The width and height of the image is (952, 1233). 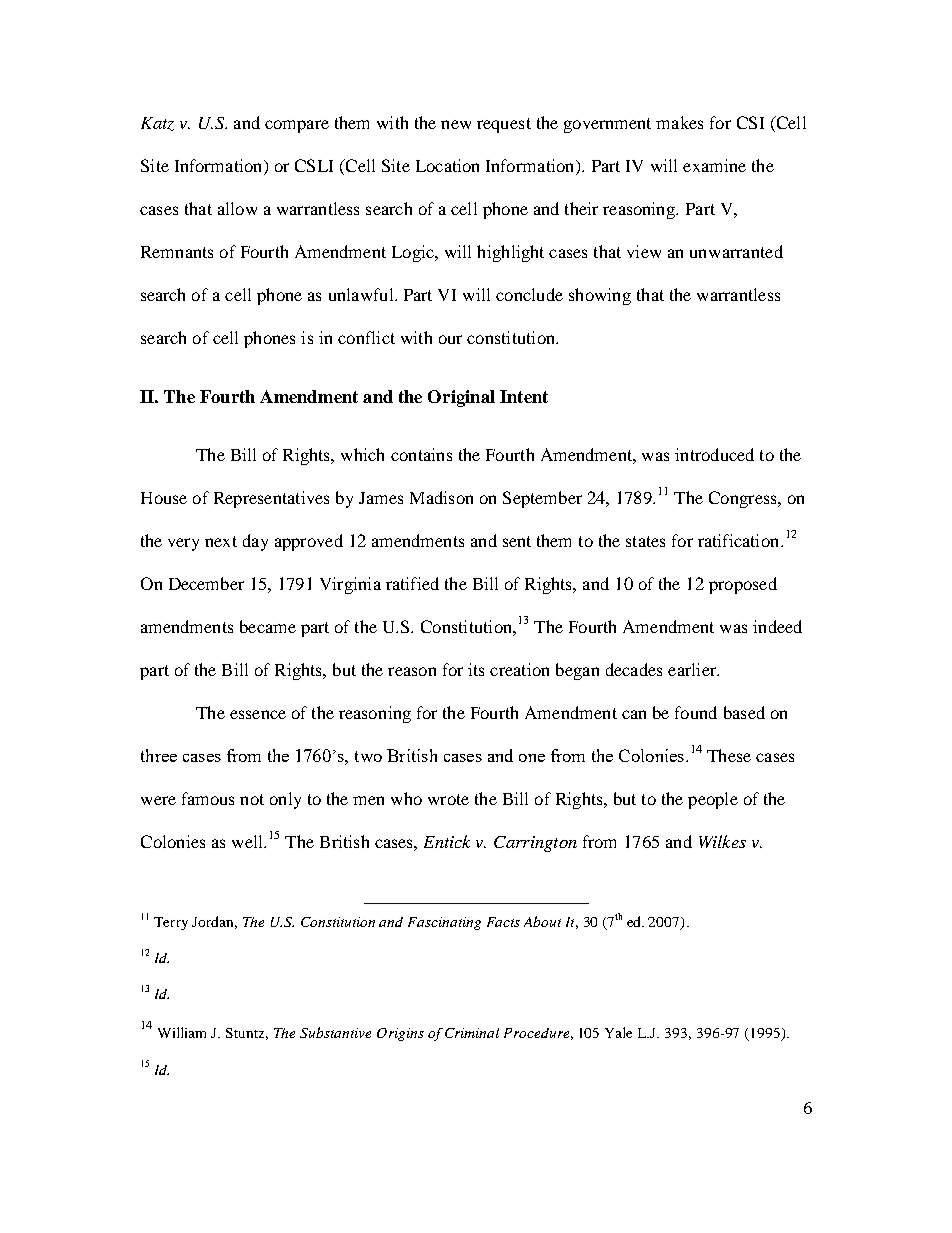 I want to click on Criminal, so click(x=472, y=1033).
